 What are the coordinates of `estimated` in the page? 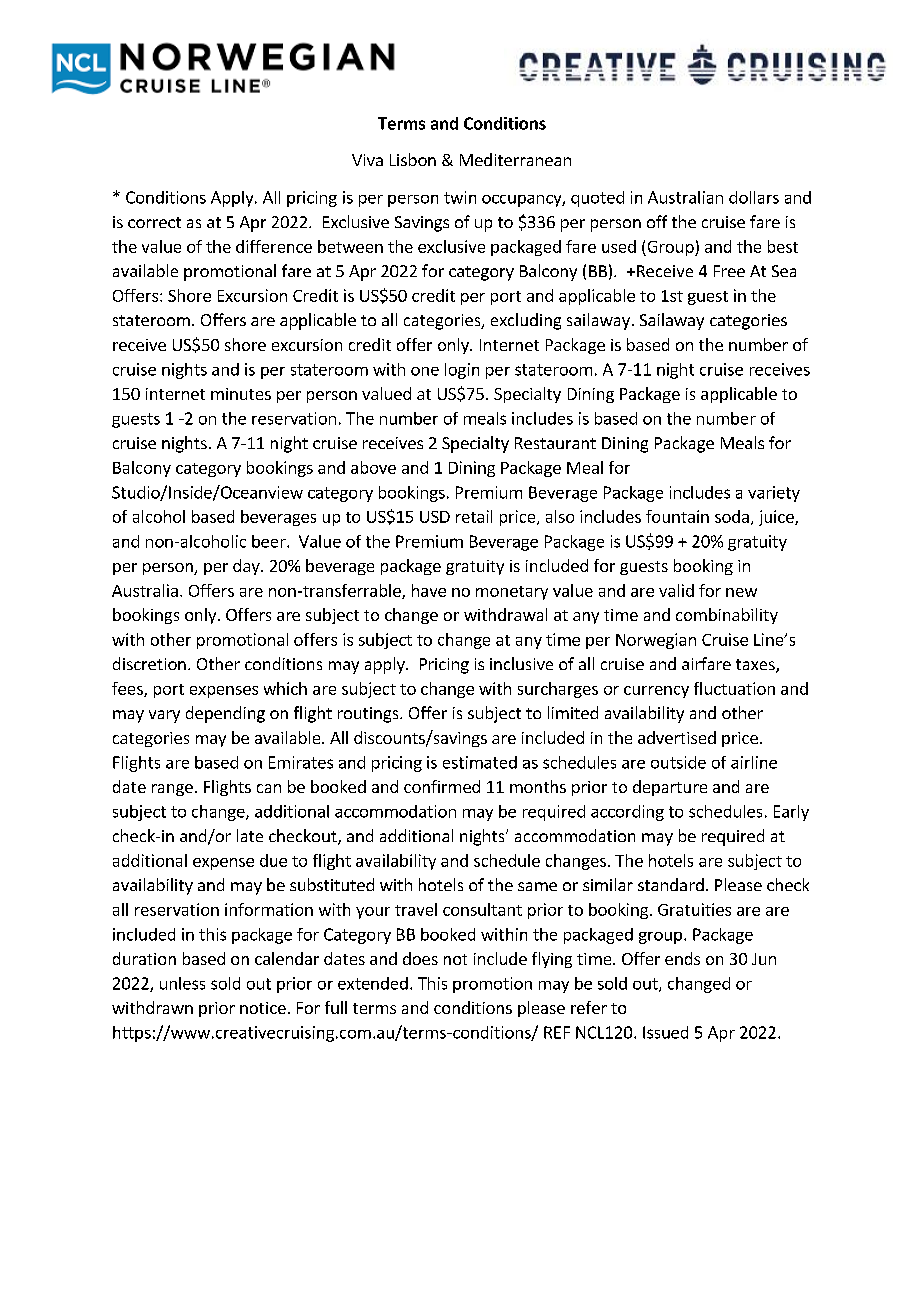 It's located at (480, 762).
